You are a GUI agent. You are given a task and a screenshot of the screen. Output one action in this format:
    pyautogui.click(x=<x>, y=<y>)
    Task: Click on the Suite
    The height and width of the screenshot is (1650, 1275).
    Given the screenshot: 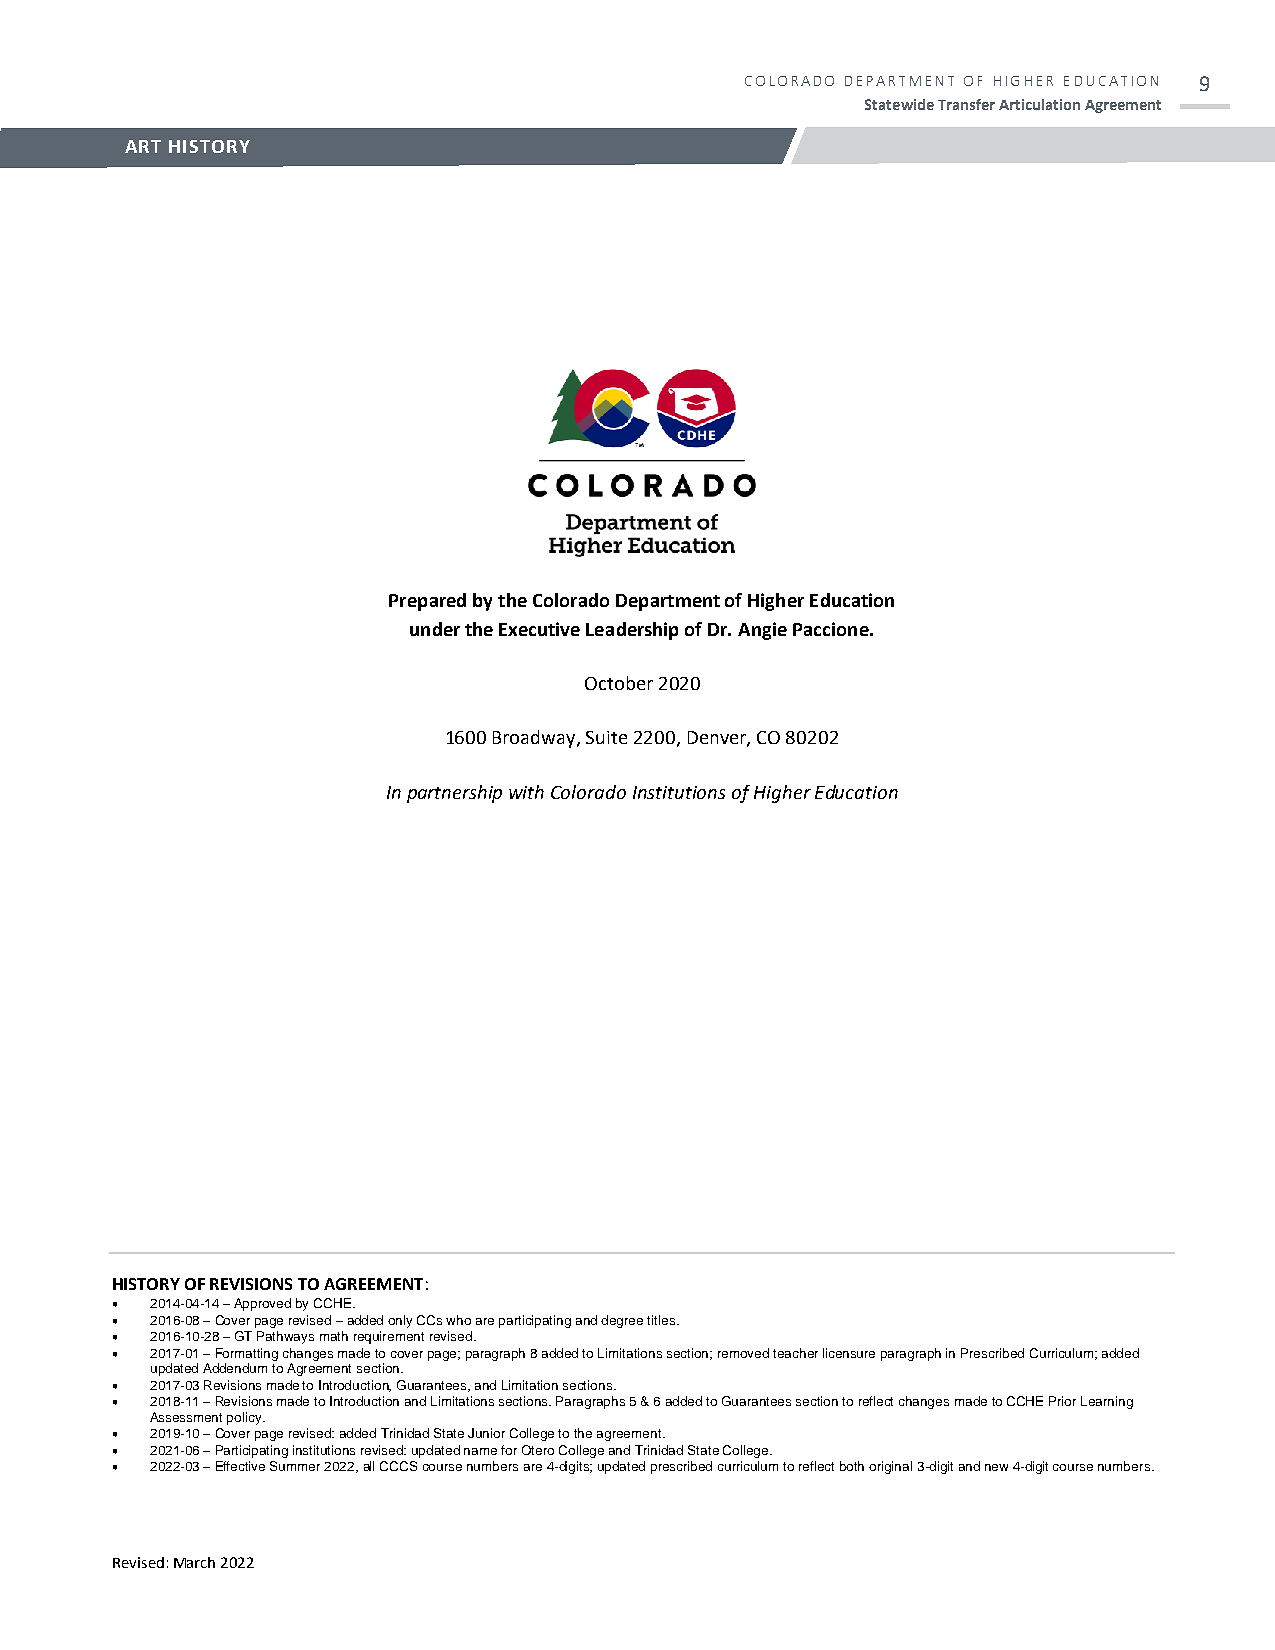 What is the action you would take?
    pyautogui.click(x=606, y=737)
